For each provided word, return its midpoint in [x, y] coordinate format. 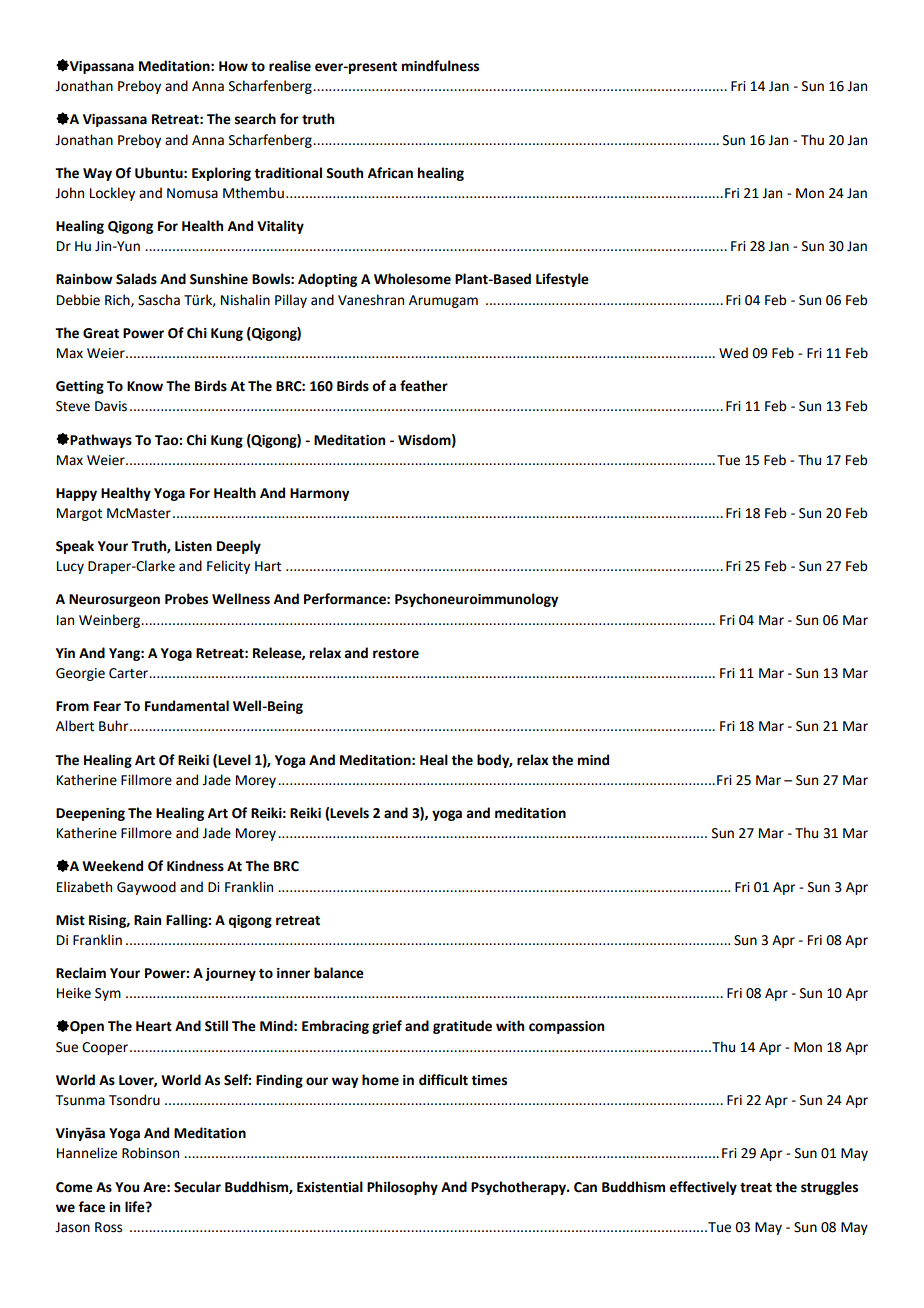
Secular [197, 1187]
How [233, 66]
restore [396, 654]
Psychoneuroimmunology [476, 600]
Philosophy [402, 1188]
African [390, 173]
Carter [130, 673]
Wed [733, 353]
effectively [703, 1188]
